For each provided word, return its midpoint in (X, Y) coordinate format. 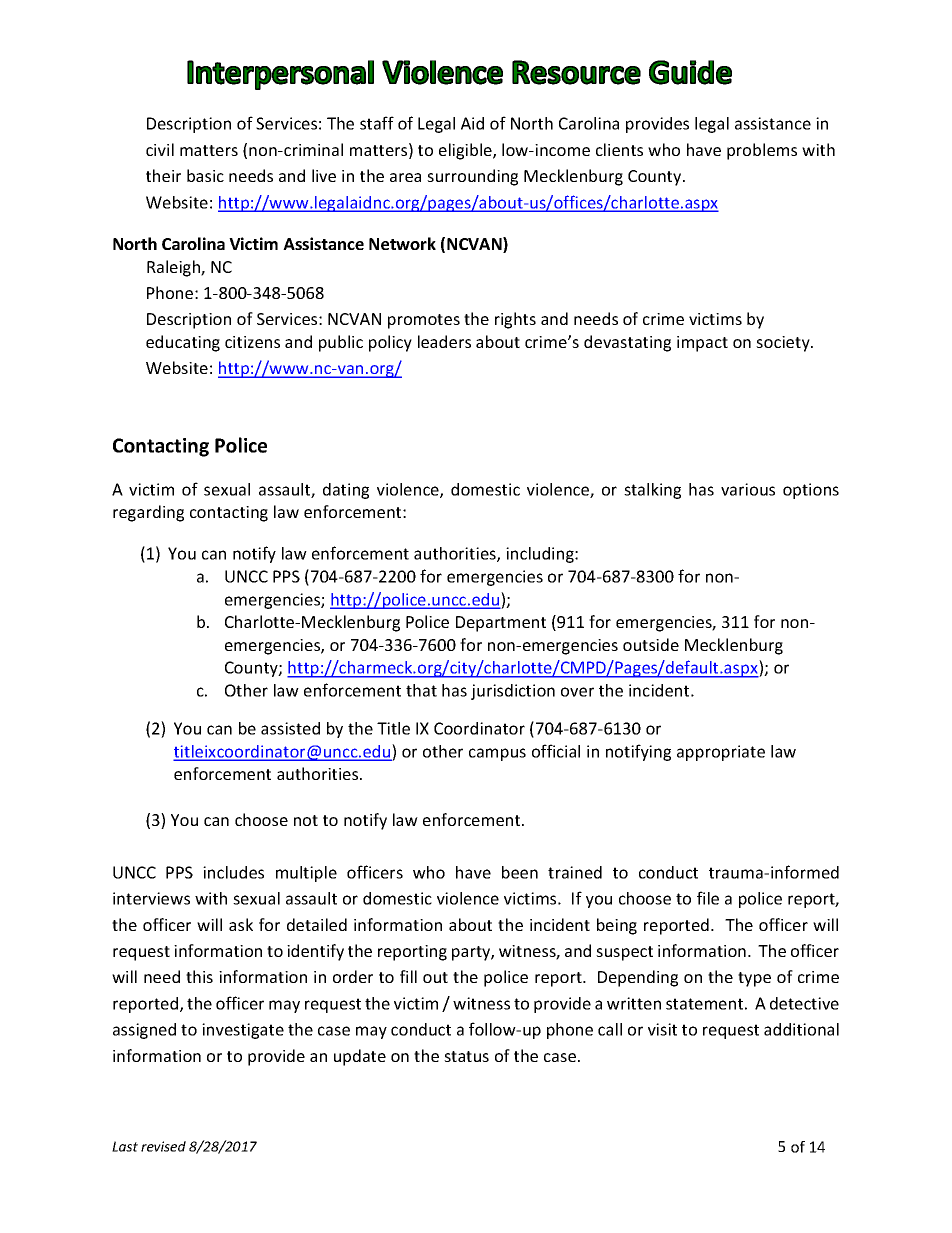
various (748, 489)
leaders (444, 341)
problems (762, 151)
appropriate (721, 753)
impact (702, 344)
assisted (290, 728)
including (541, 555)
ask (241, 924)
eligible (466, 151)
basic (205, 175)
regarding (148, 513)
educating (183, 343)
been (520, 872)
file (708, 898)
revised (163, 1146)
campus (497, 754)
